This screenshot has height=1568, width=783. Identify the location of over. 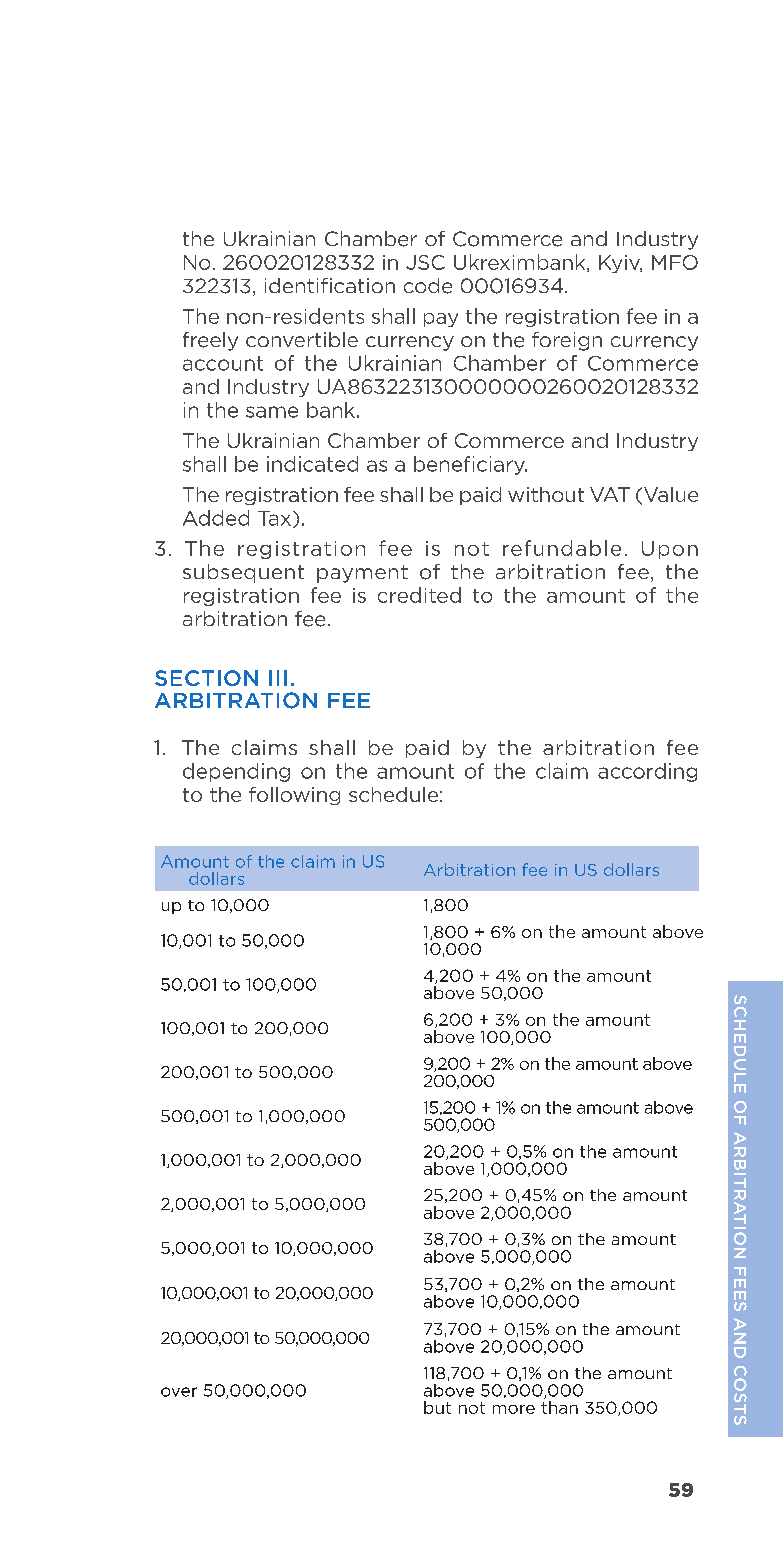
(179, 1392).
